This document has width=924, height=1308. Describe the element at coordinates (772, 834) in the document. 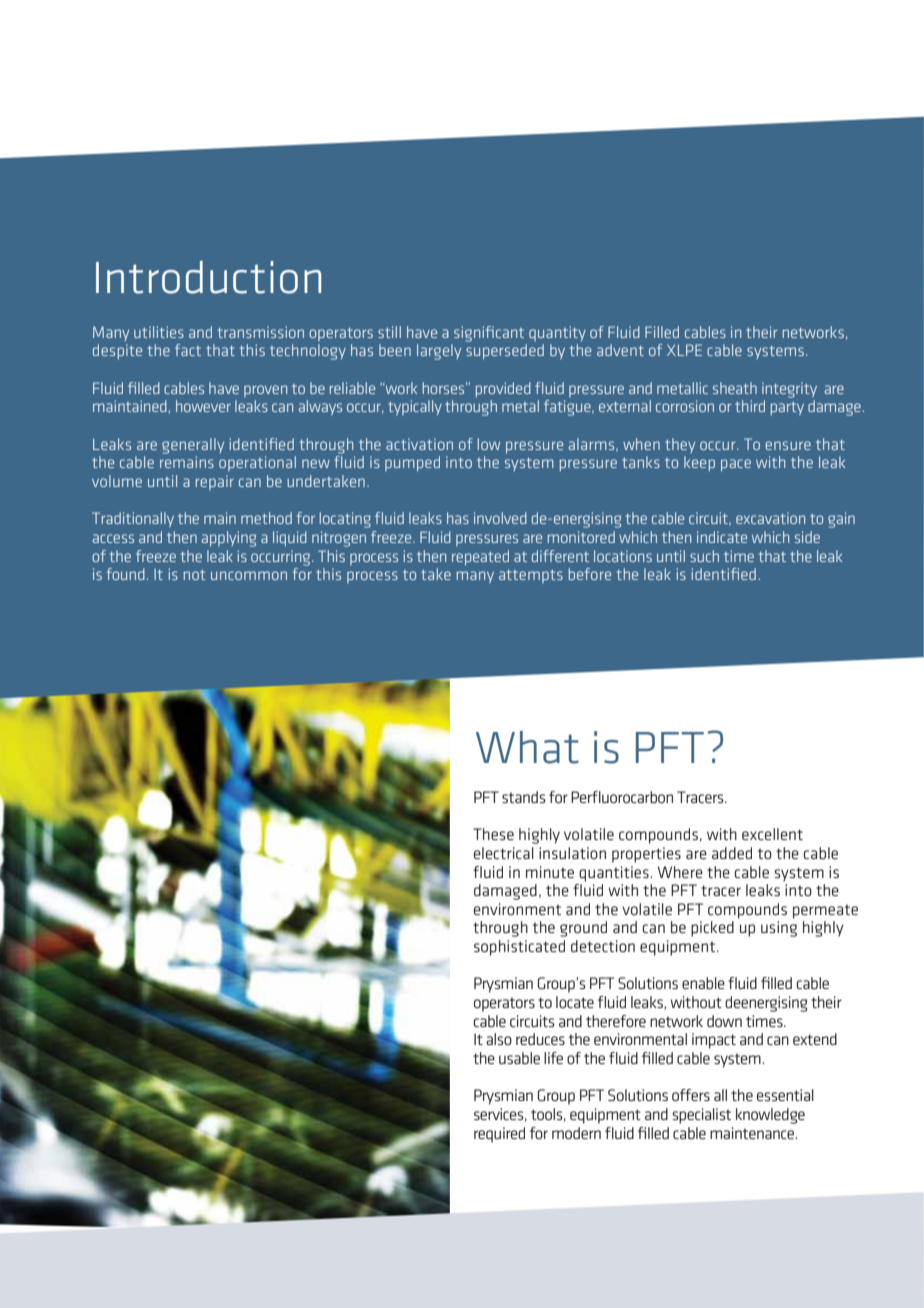

I see `excellent` at that location.
